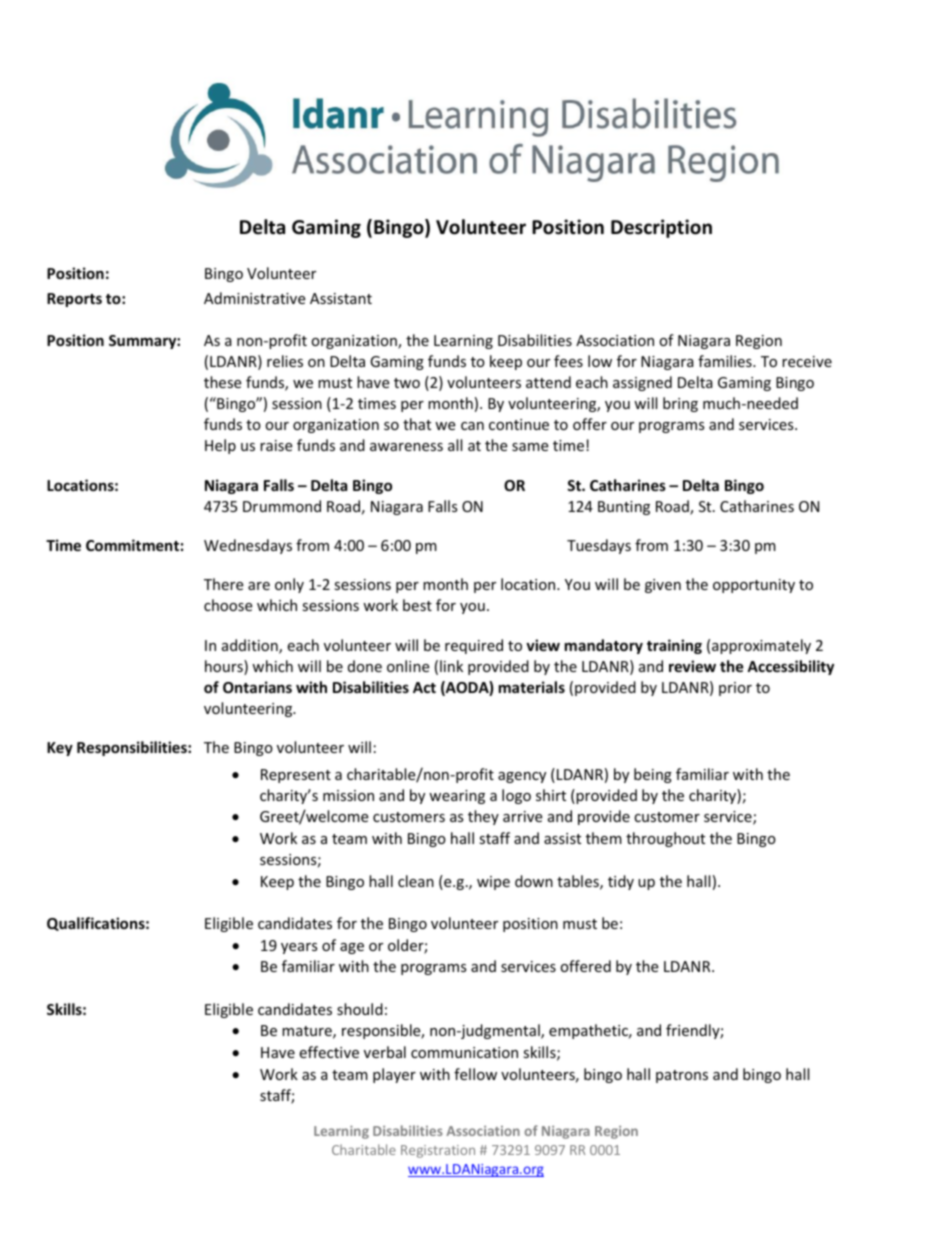 The image size is (952, 1233). I want to click on Bunting, so click(624, 508).
